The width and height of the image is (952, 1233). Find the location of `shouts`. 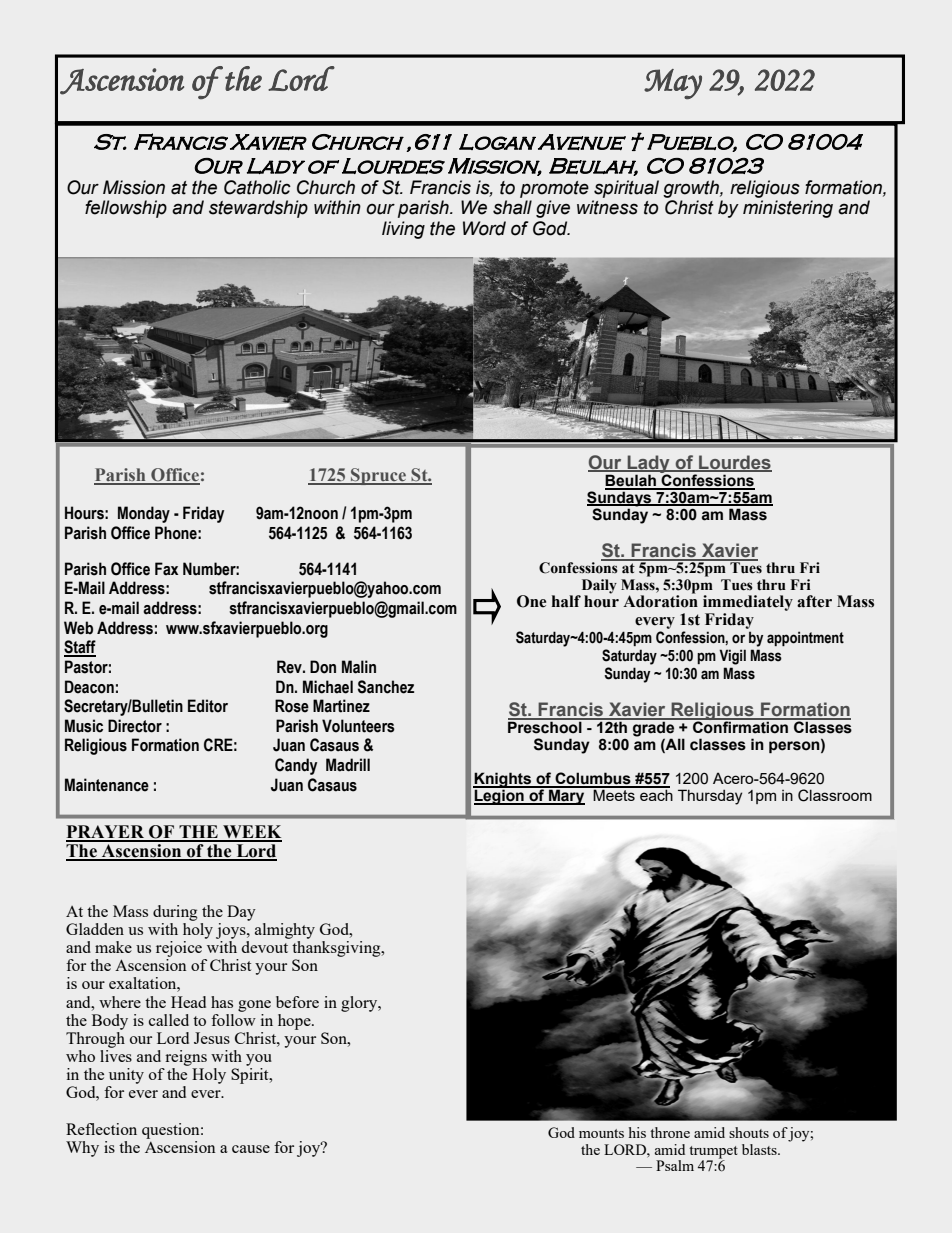

shouts is located at coordinates (749, 1132).
